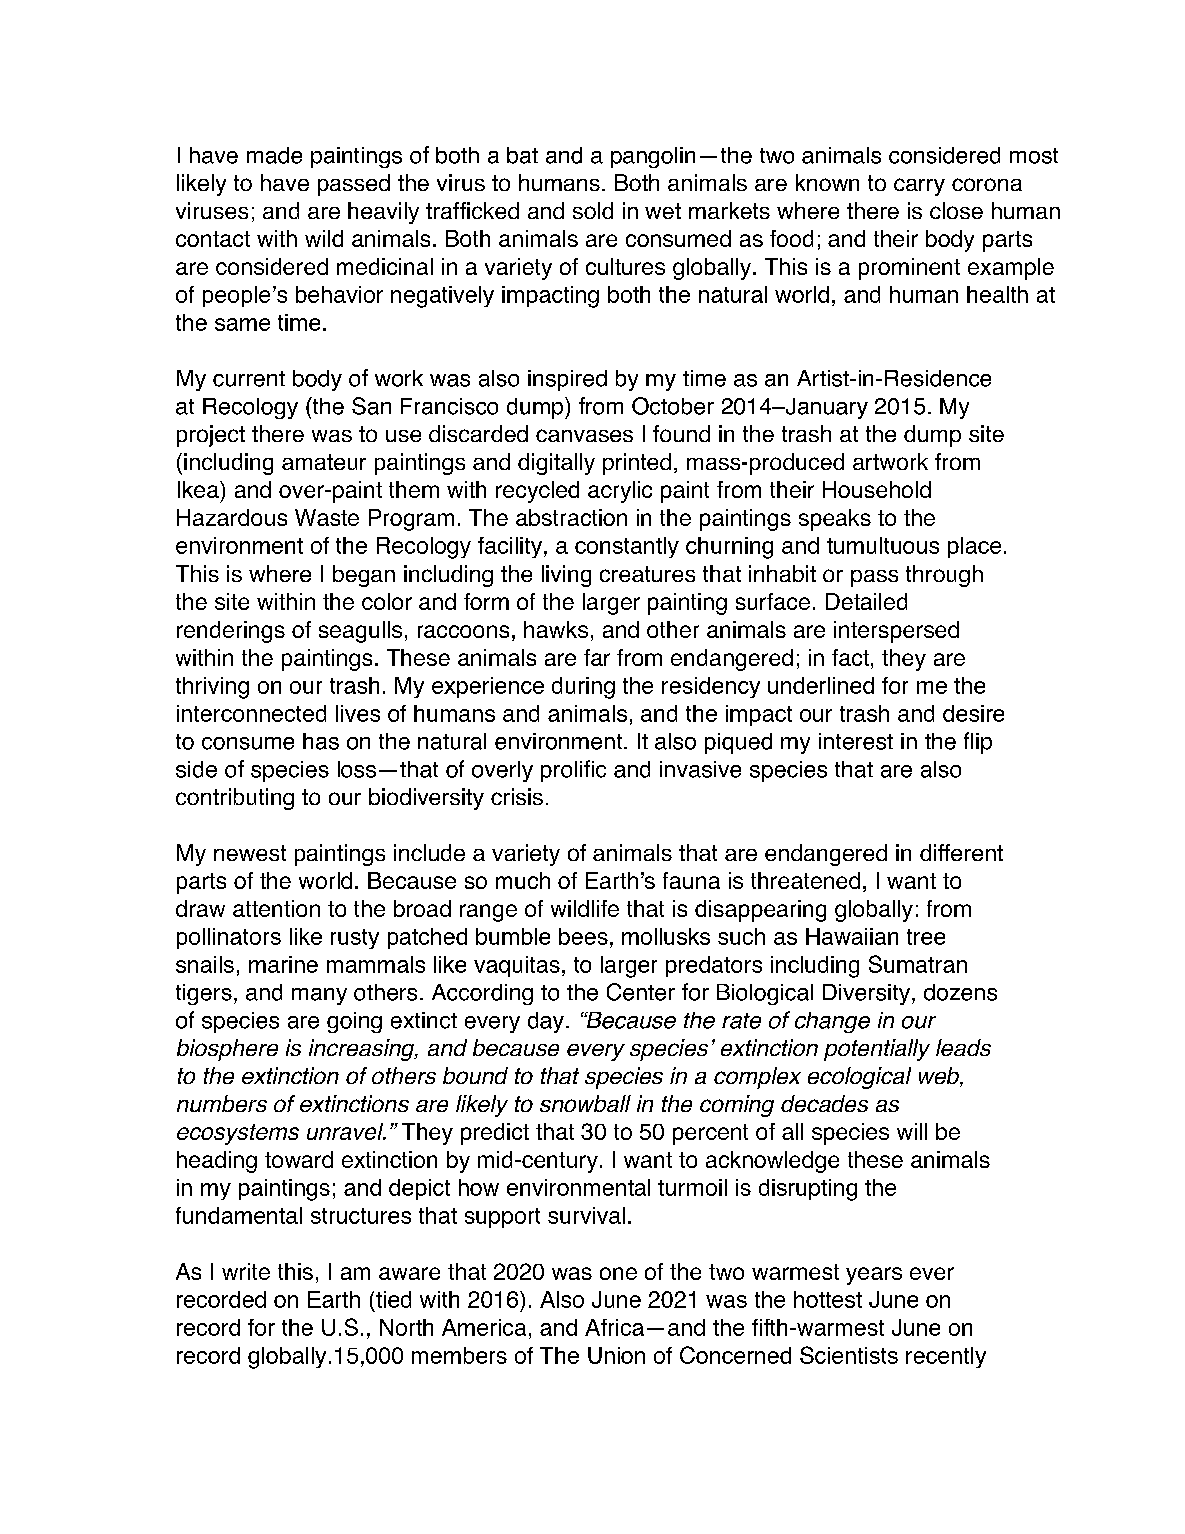  Describe the element at coordinates (593, 210) in the screenshot. I see `sold` at that location.
